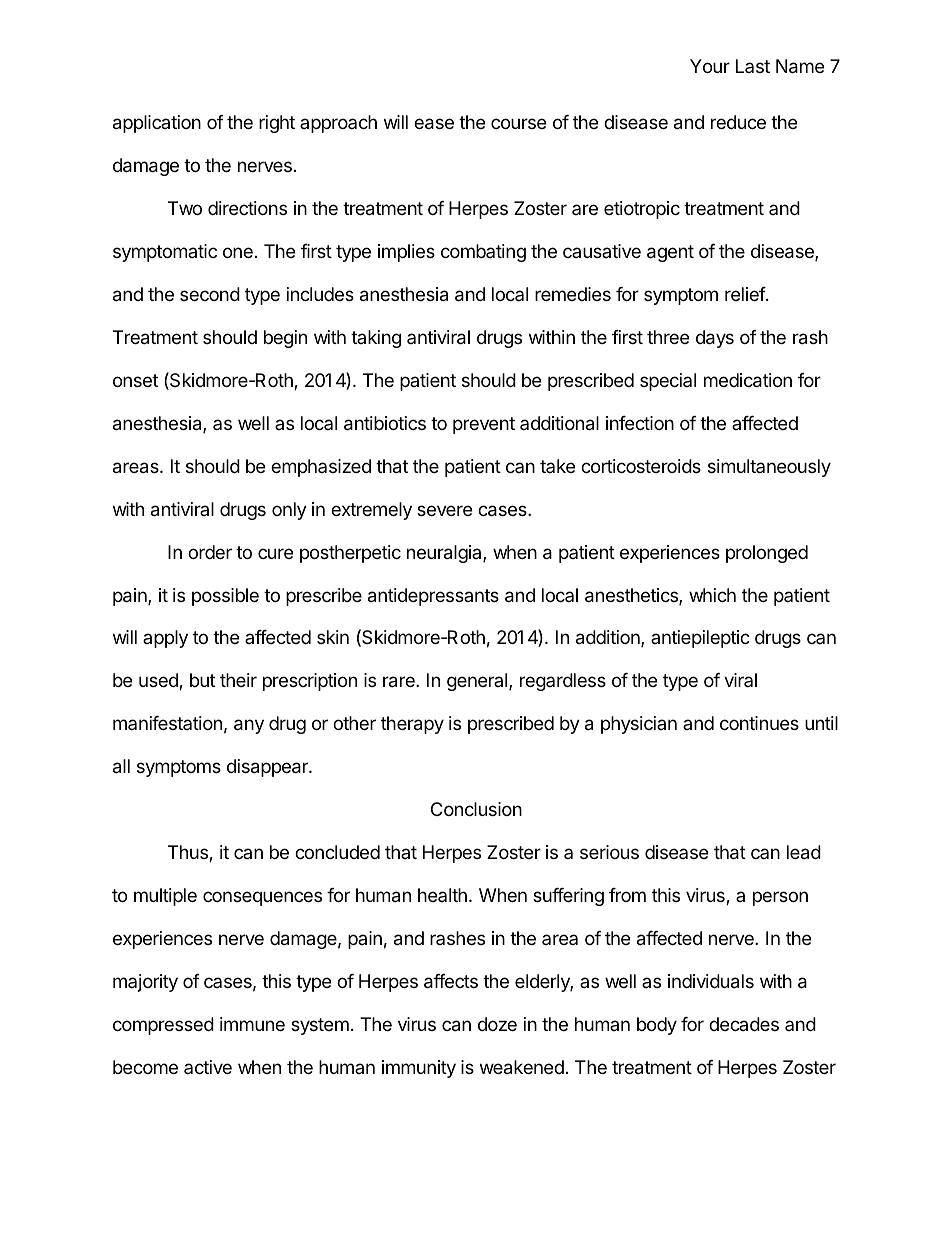  I want to click on reduce, so click(738, 122).
